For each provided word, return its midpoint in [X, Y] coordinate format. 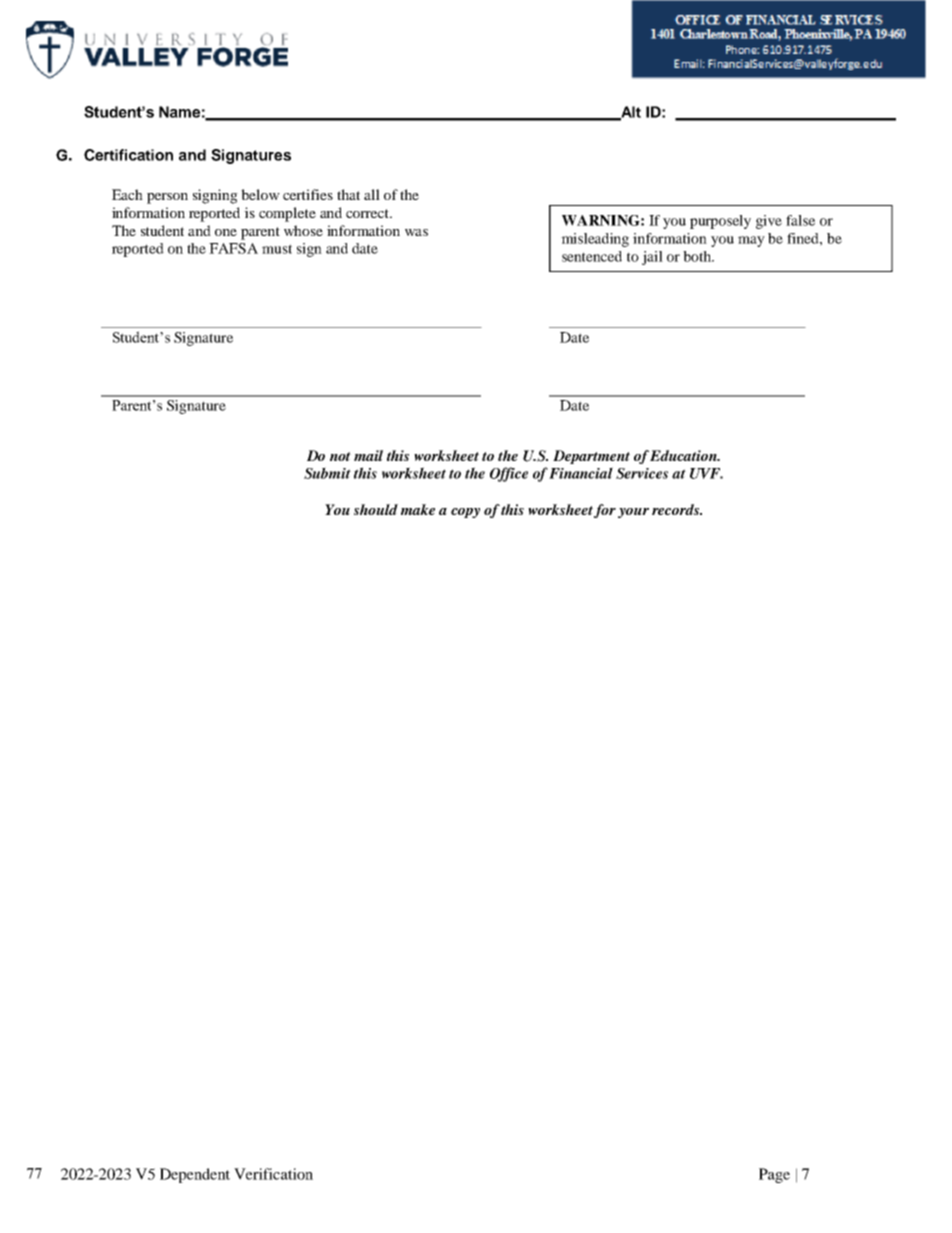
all [372, 194]
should [376, 509]
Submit [327, 473]
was [416, 232]
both [698, 256]
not [340, 456]
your [633, 513]
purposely [720, 222]
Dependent [195, 1175]
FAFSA [233, 248]
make [418, 509]
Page [774, 1175]
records [677, 509]
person [167, 198]
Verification [273, 1174]
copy [465, 513]
